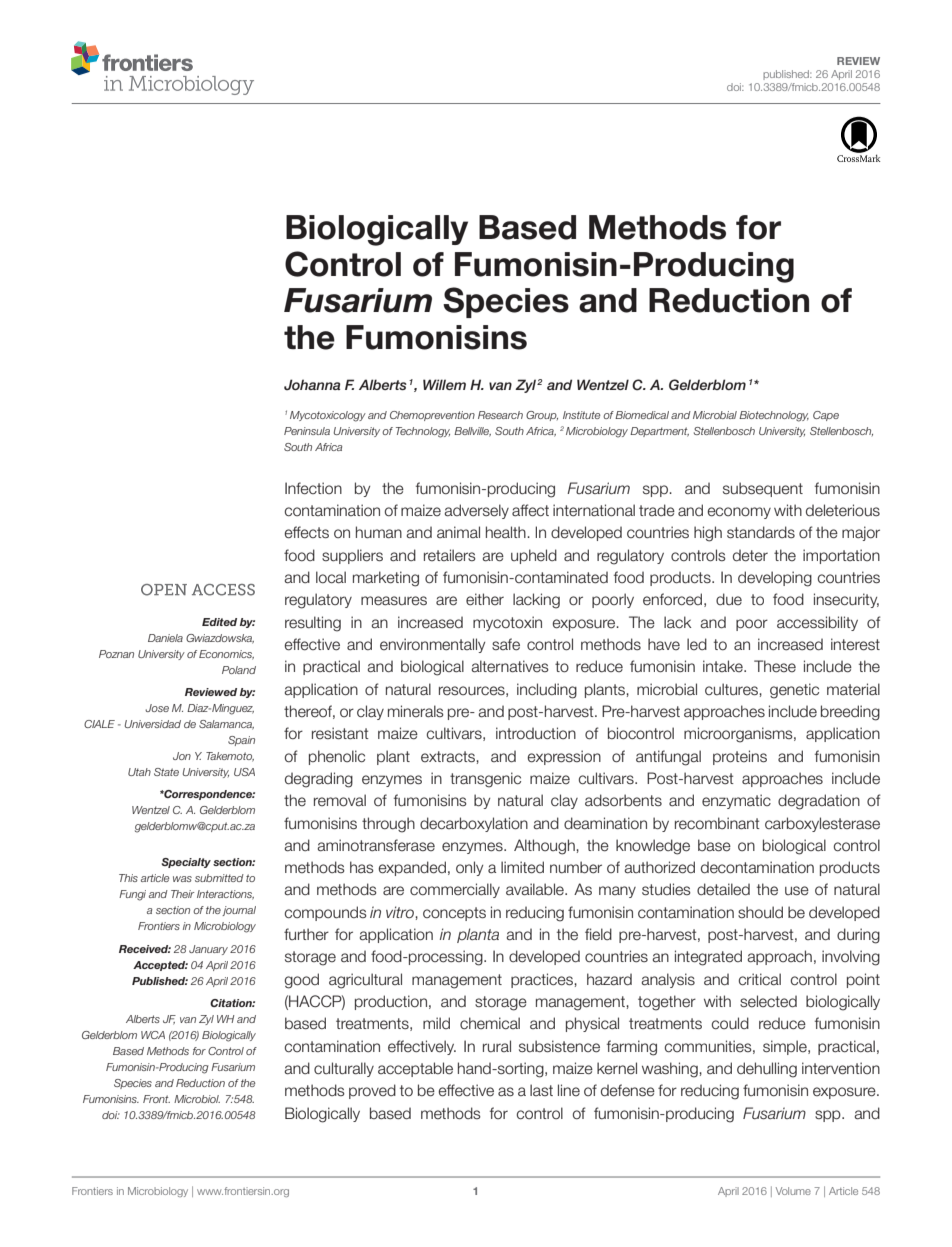 This document has width=952, height=1247. What do you see at coordinates (826, 416) in the document?
I see `Cape` at bounding box center [826, 416].
